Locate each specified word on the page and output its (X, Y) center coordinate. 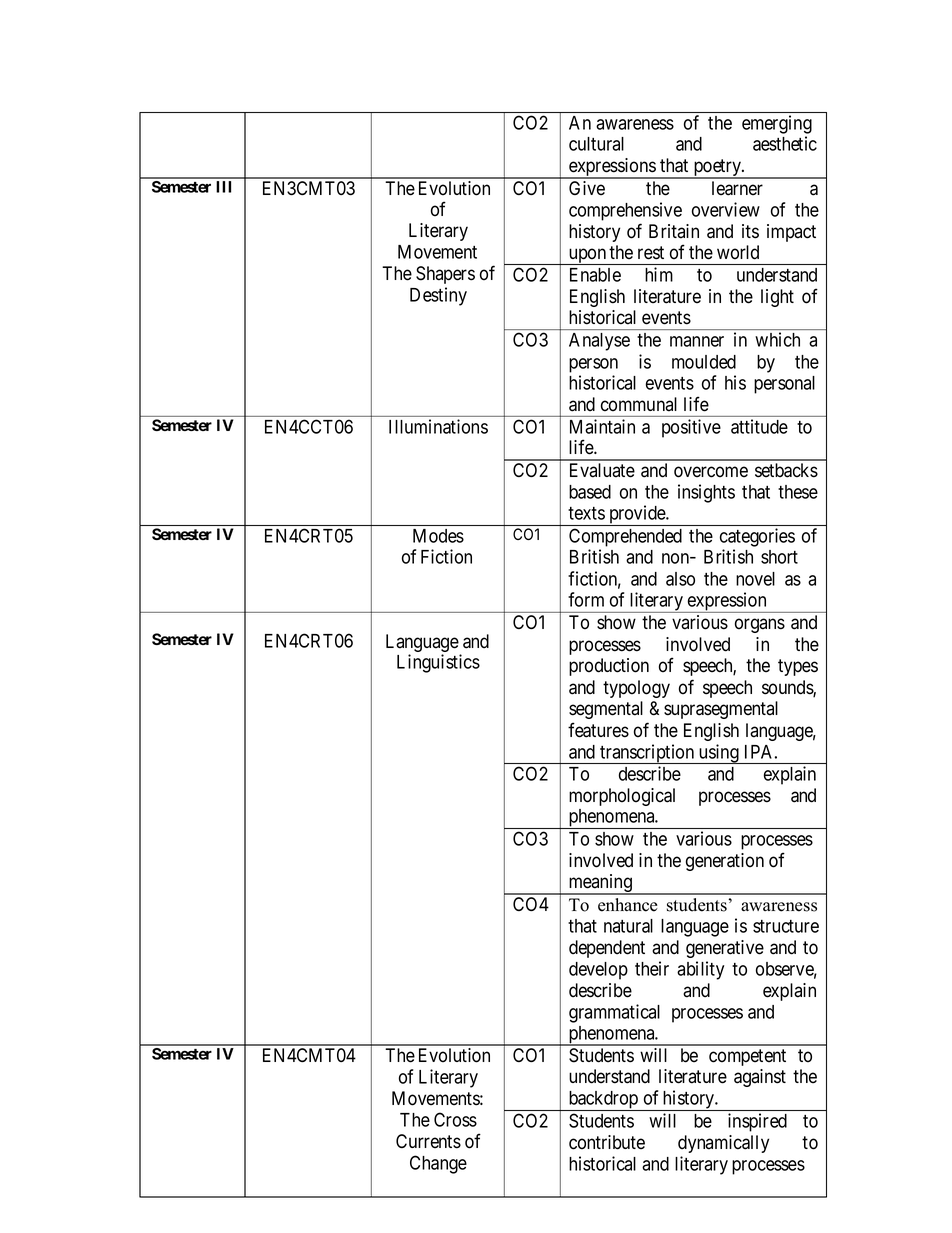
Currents (428, 1141)
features (598, 730)
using (718, 754)
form (586, 599)
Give (587, 188)
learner (737, 188)
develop (598, 971)
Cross (455, 1119)
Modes (438, 536)
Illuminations (438, 426)
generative (725, 949)
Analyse (599, 342)
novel (755, 579)
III (223, 187)
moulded (704, 362)
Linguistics (438, 663)
